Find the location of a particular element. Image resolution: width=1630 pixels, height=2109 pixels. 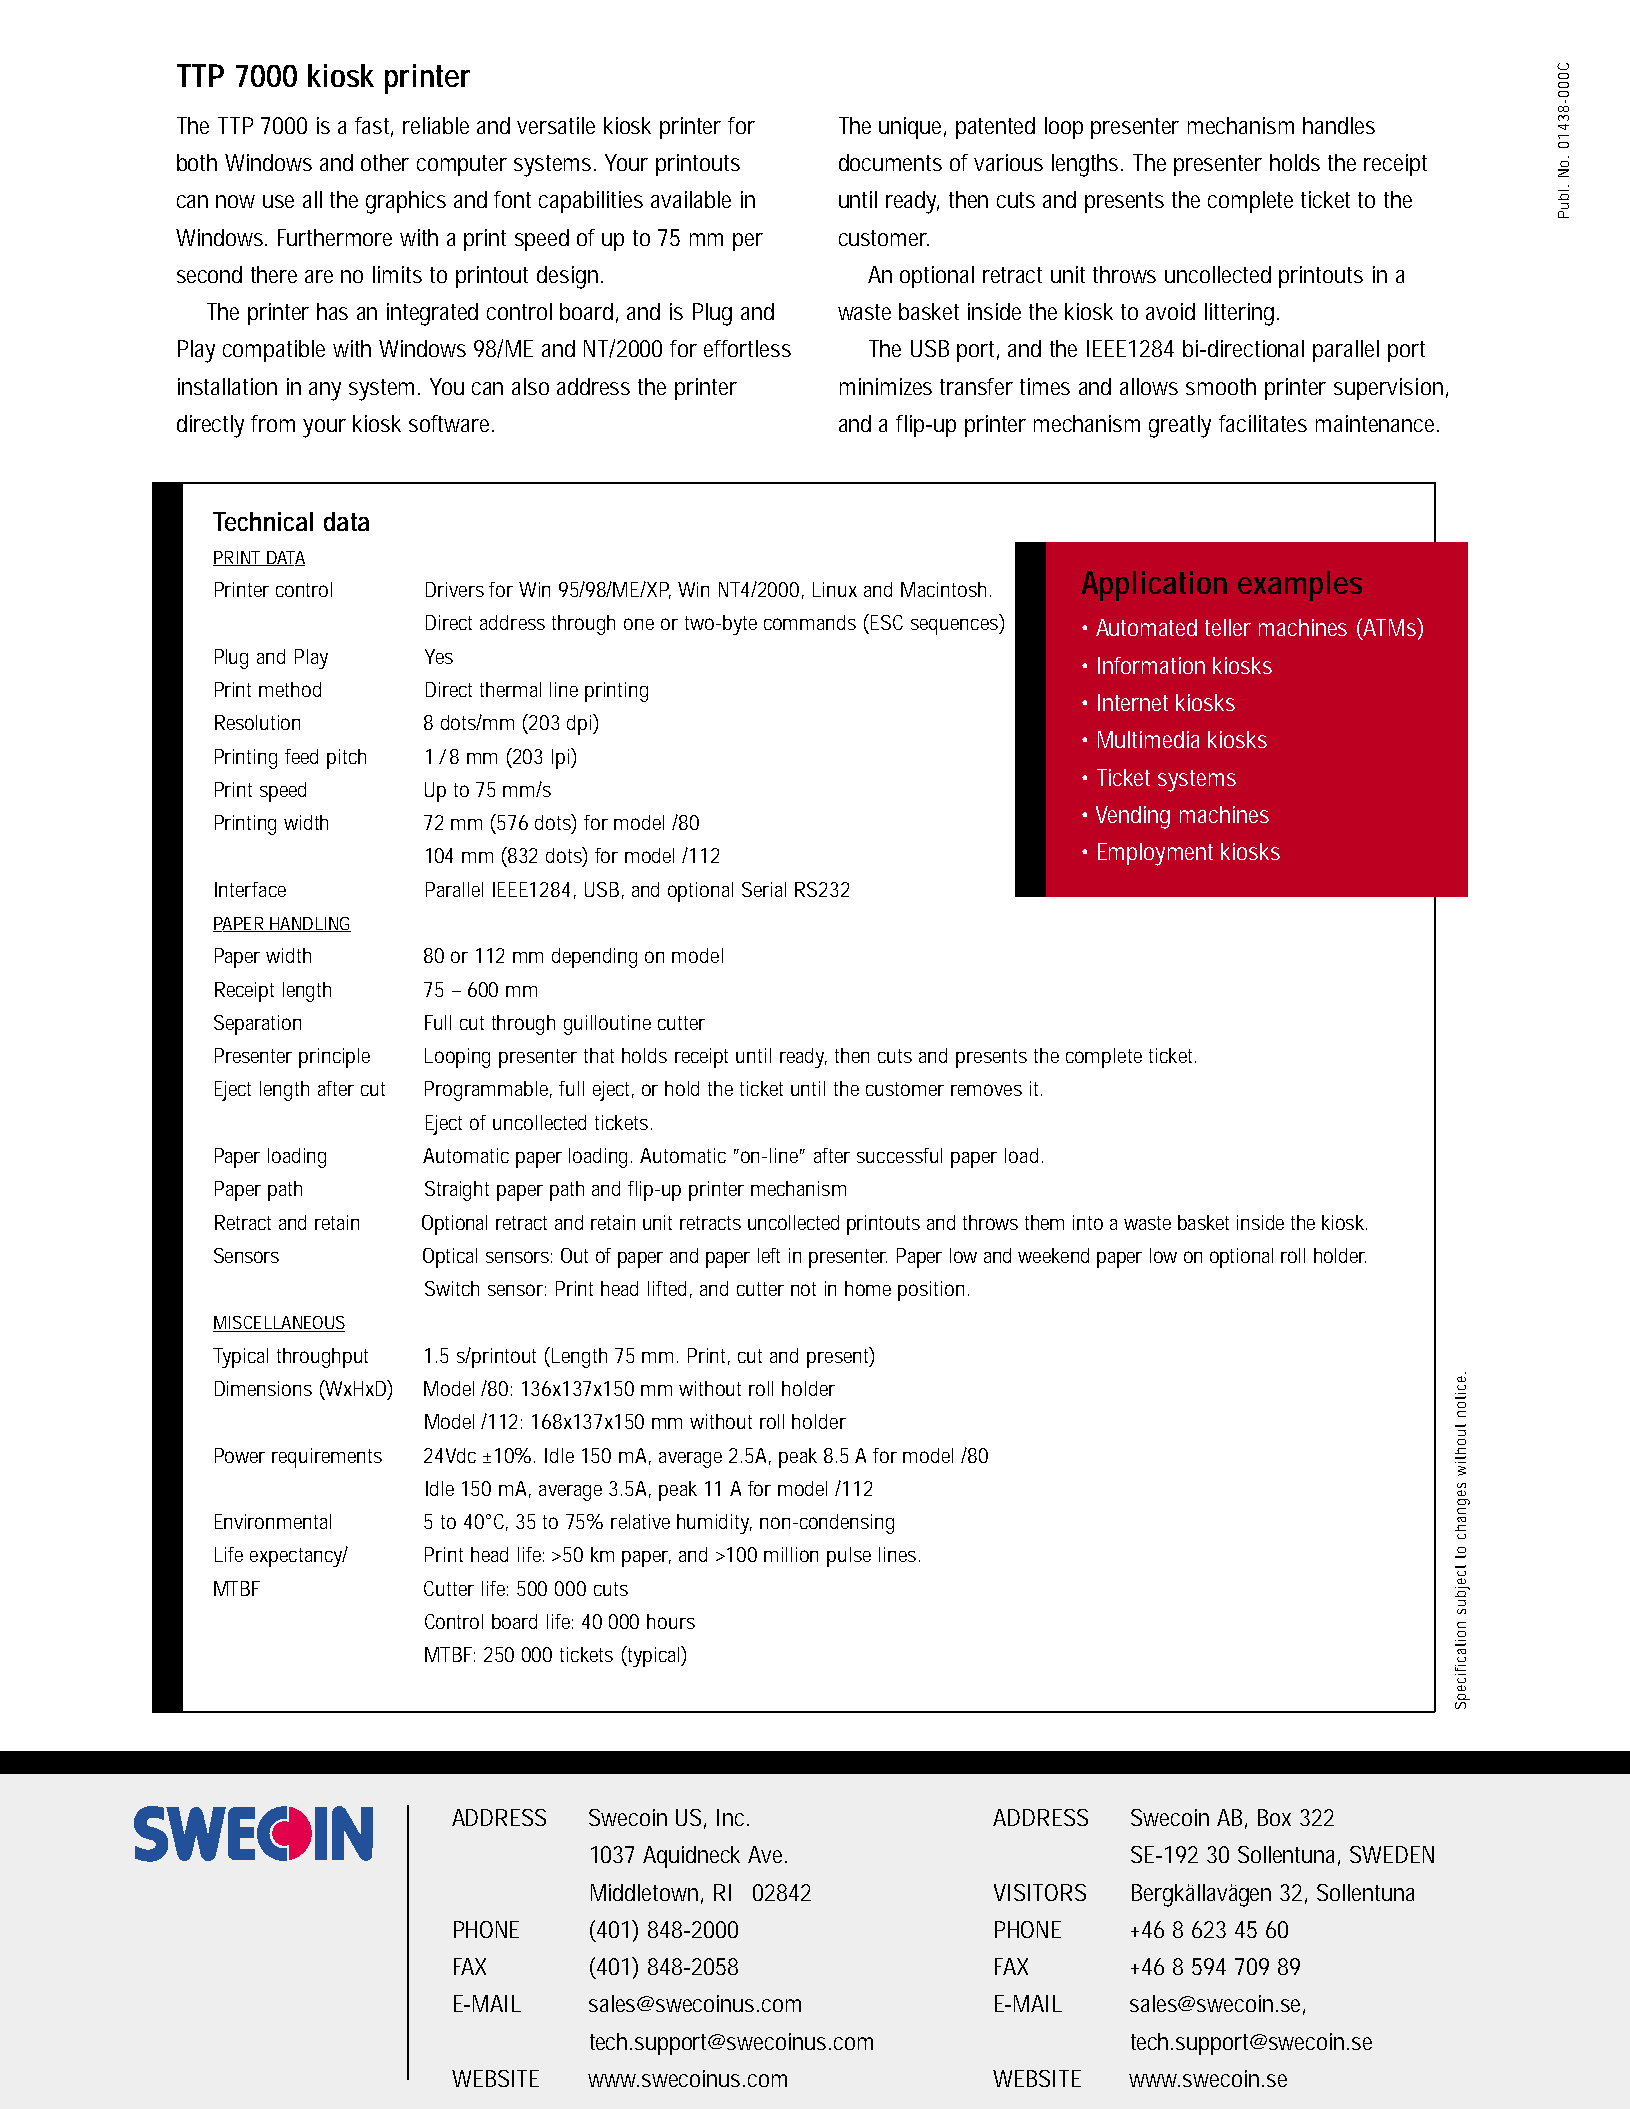

documents is located at coordinates (890, 162).
